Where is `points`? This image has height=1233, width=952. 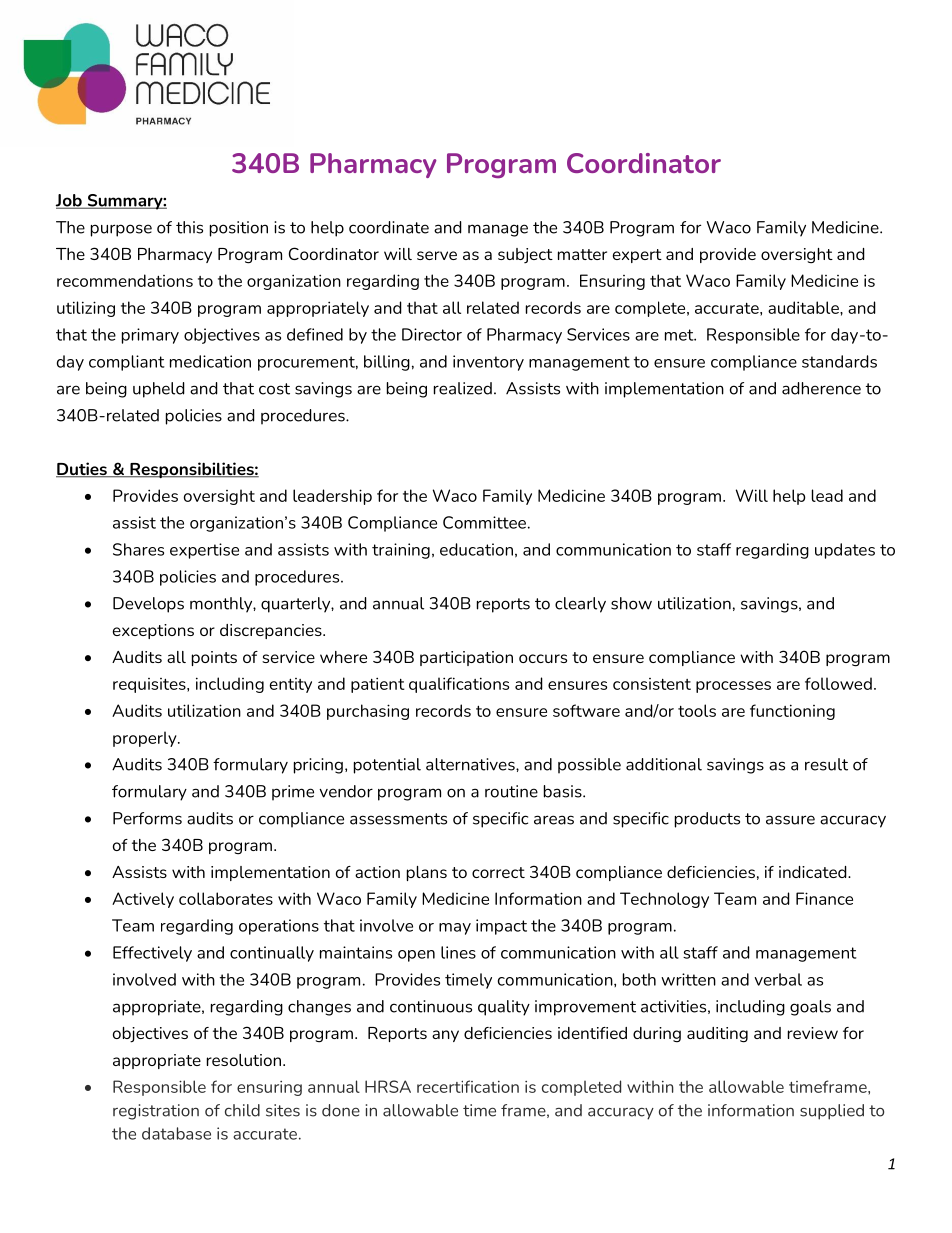
points is located at coordinates (214, 658).
